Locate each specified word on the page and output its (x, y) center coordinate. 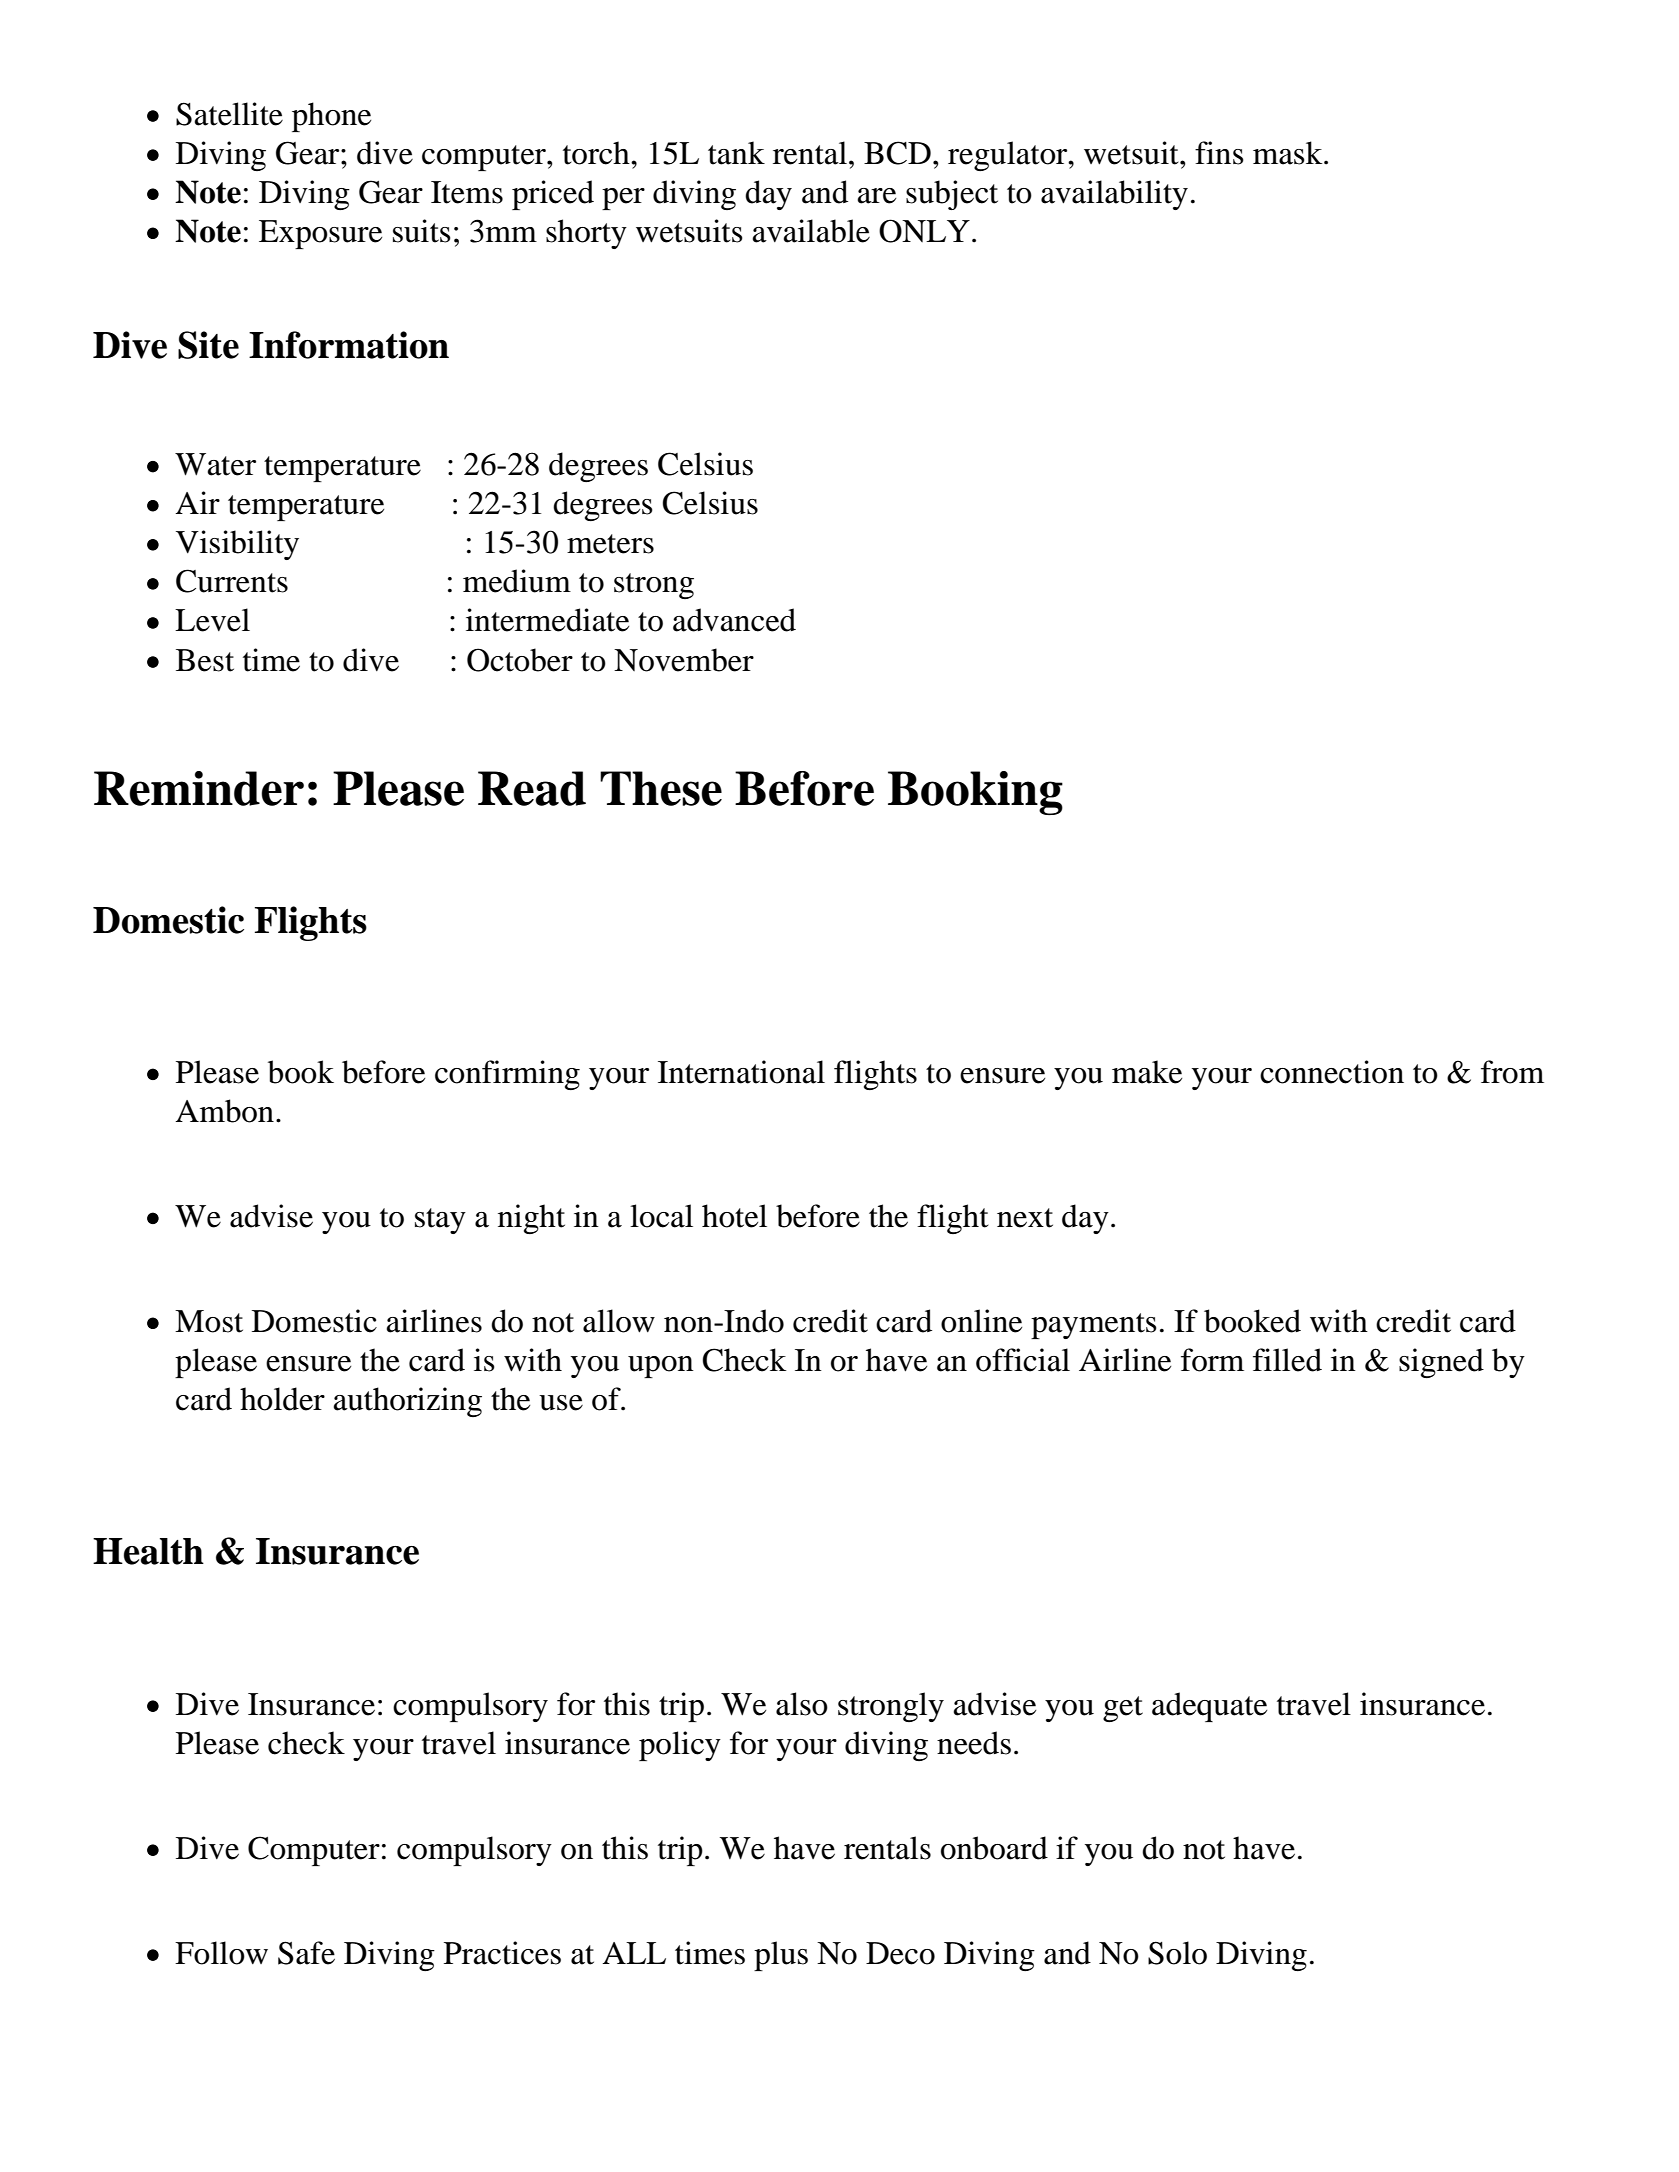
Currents (232, 581)
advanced (734, 620)
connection (1332, 1072)
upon (661, 1367)
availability (1114, 195)
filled (1287, 1360)
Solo (1177, 1953)
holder (282, 1399)
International (741, 1072)
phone (331, 117)
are (877, 196)
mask (1289, 153)
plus (781, 1956)
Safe (306, 1953)
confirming (507, 1075)
